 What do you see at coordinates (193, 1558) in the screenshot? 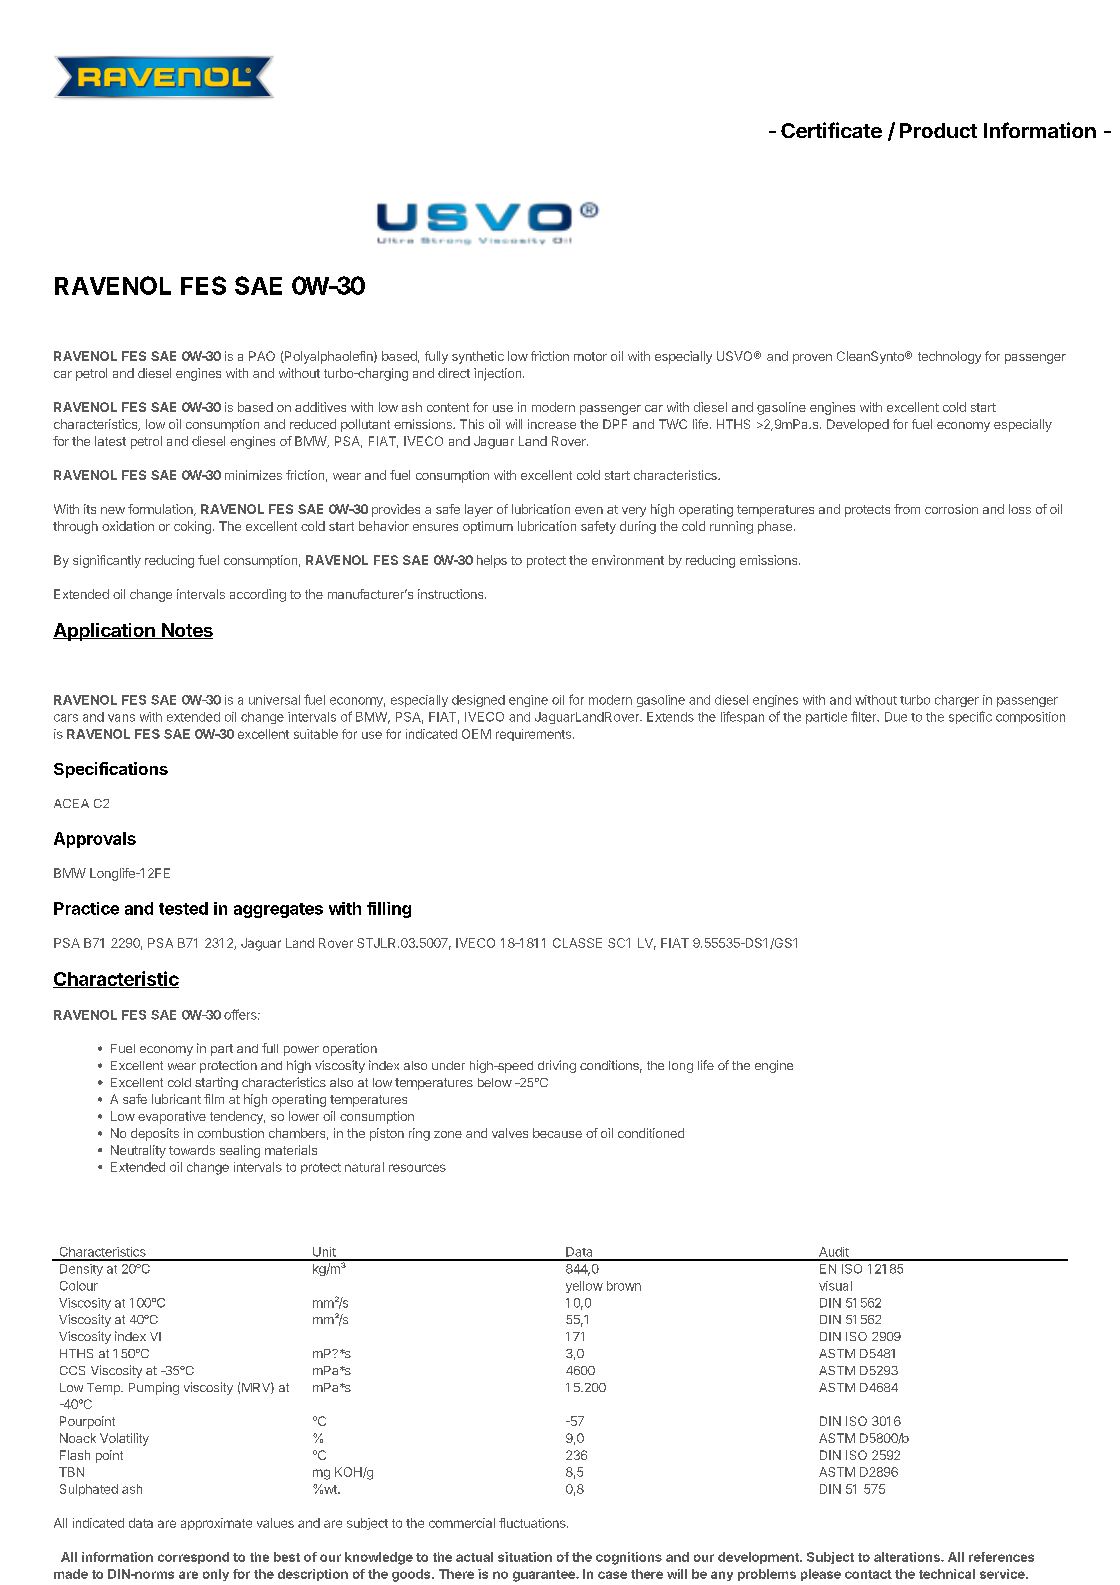
I see `correspond` at bounding box center [193, 1558].
